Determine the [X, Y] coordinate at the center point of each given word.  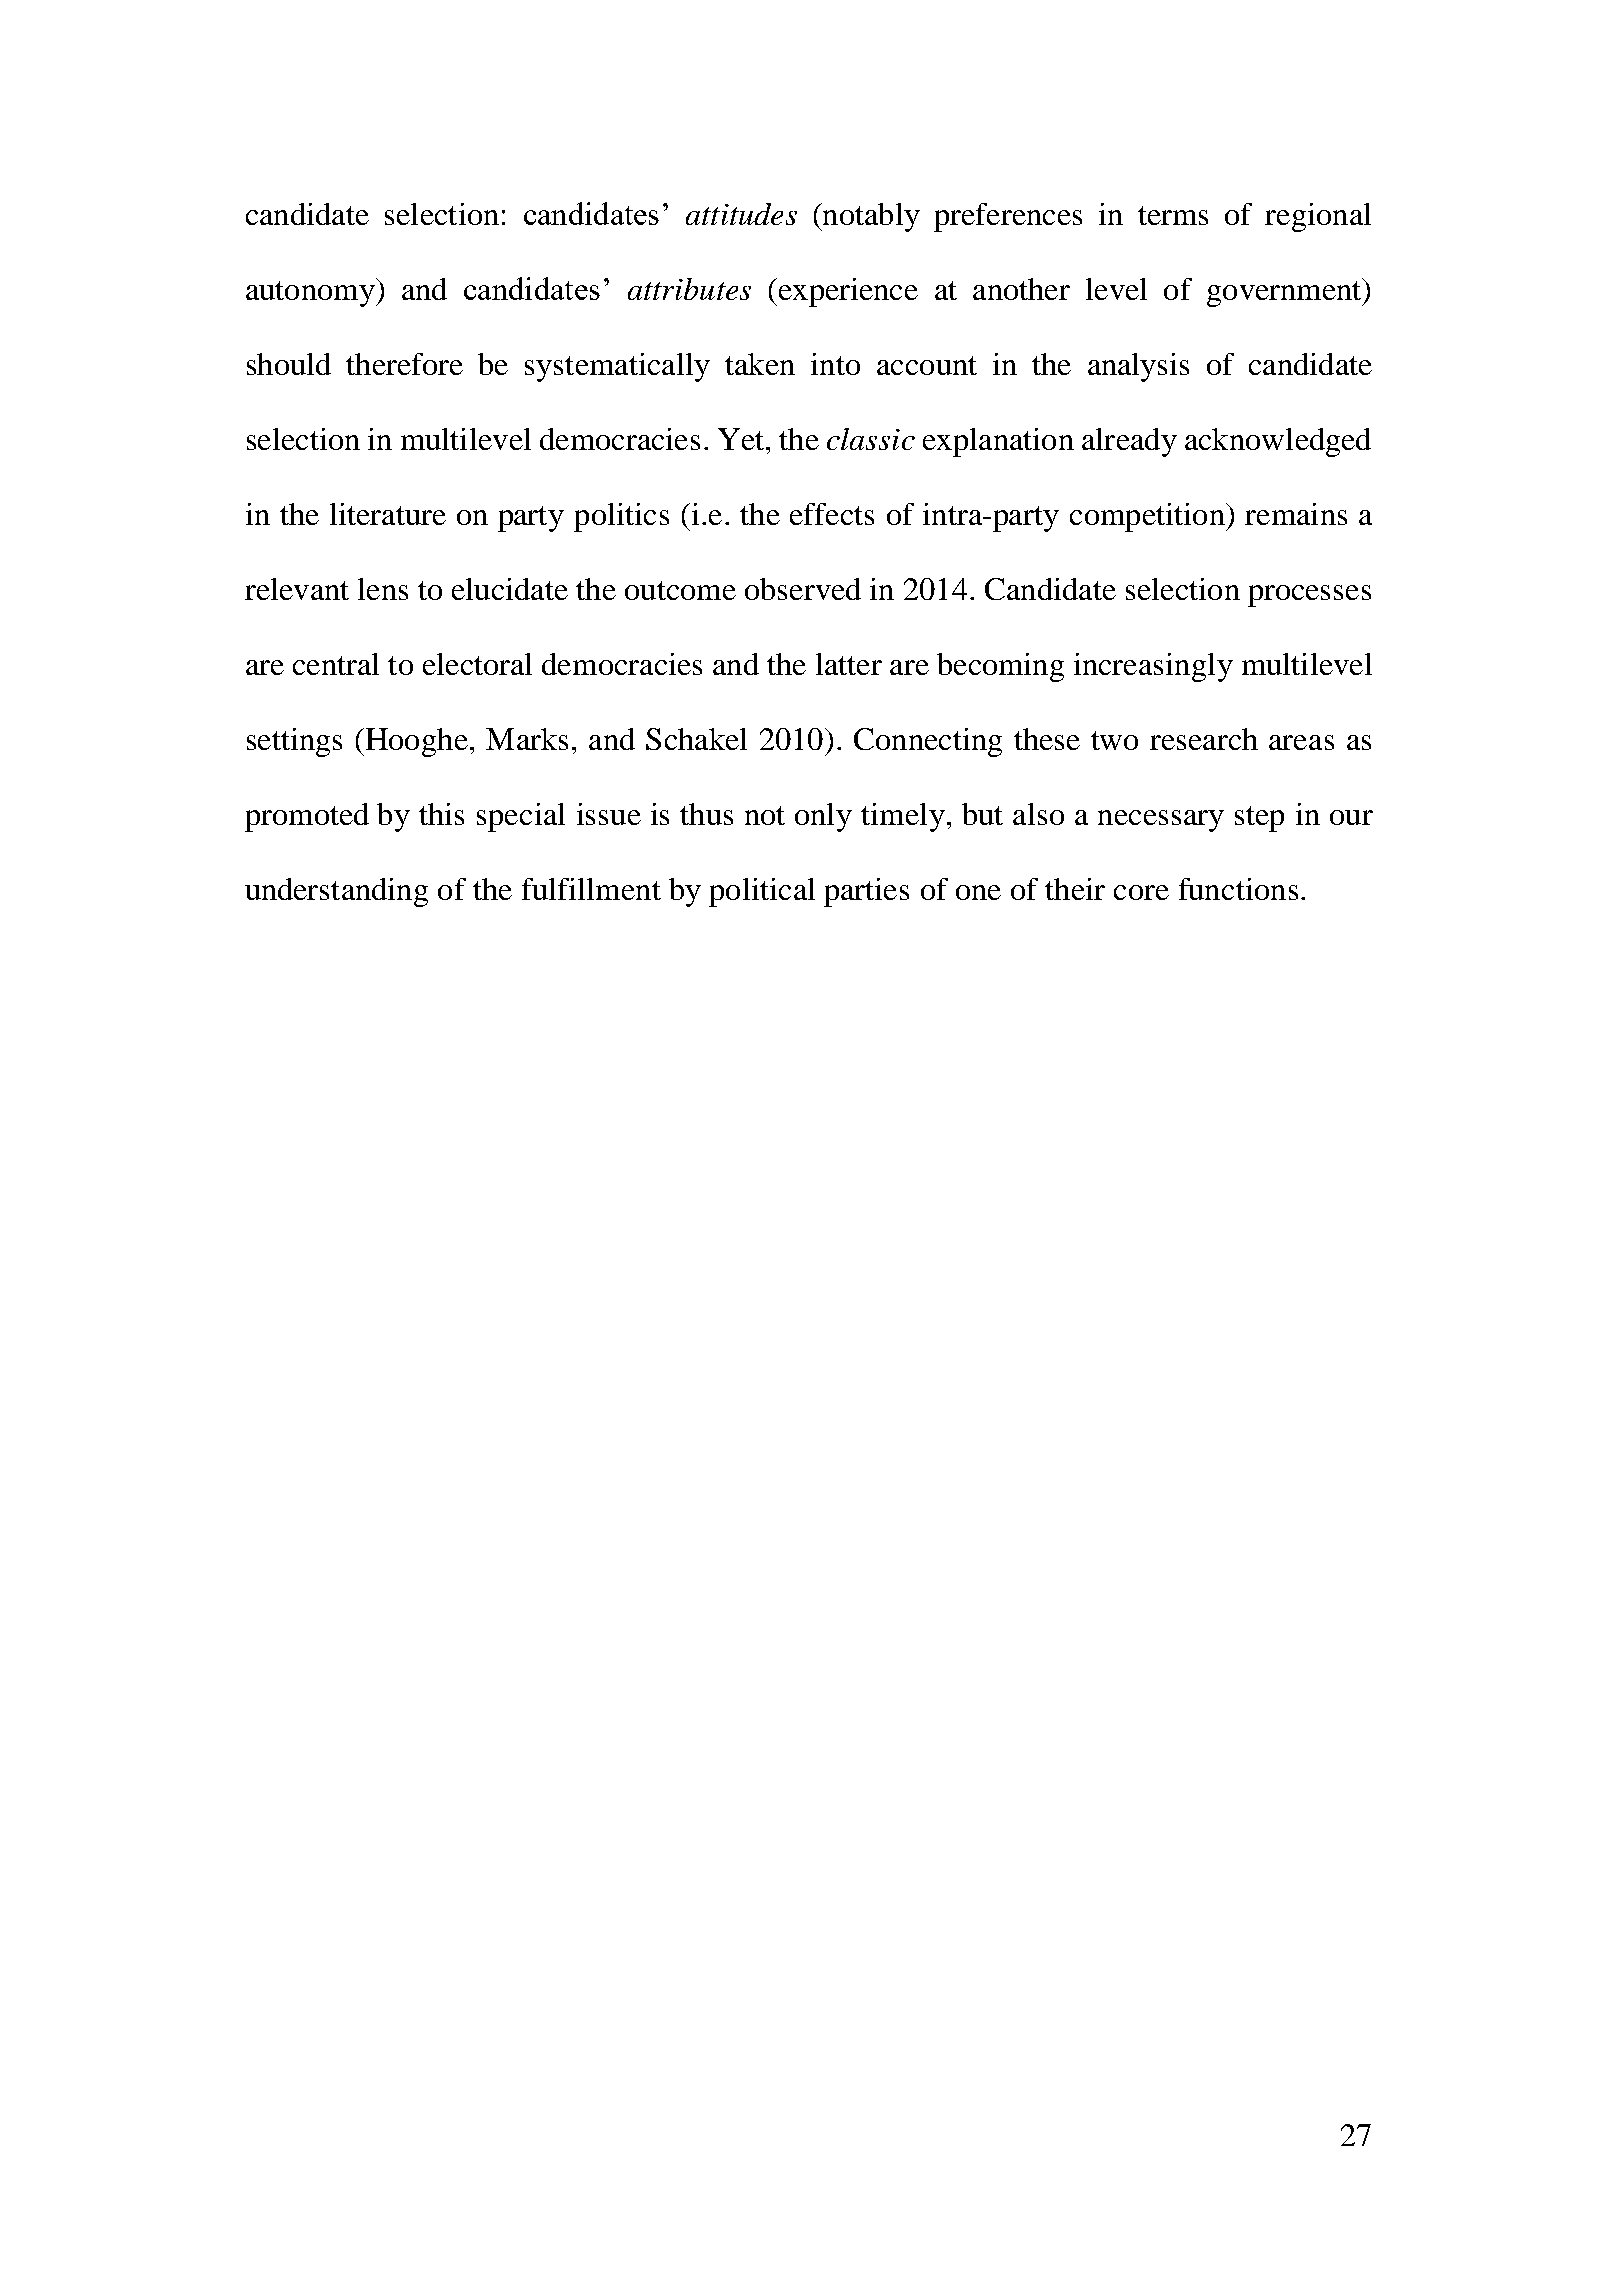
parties [866, 892]
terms [1173, 215]
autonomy [311, 294]
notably [870, 217]
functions [1238, 889]
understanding [336, 892]
